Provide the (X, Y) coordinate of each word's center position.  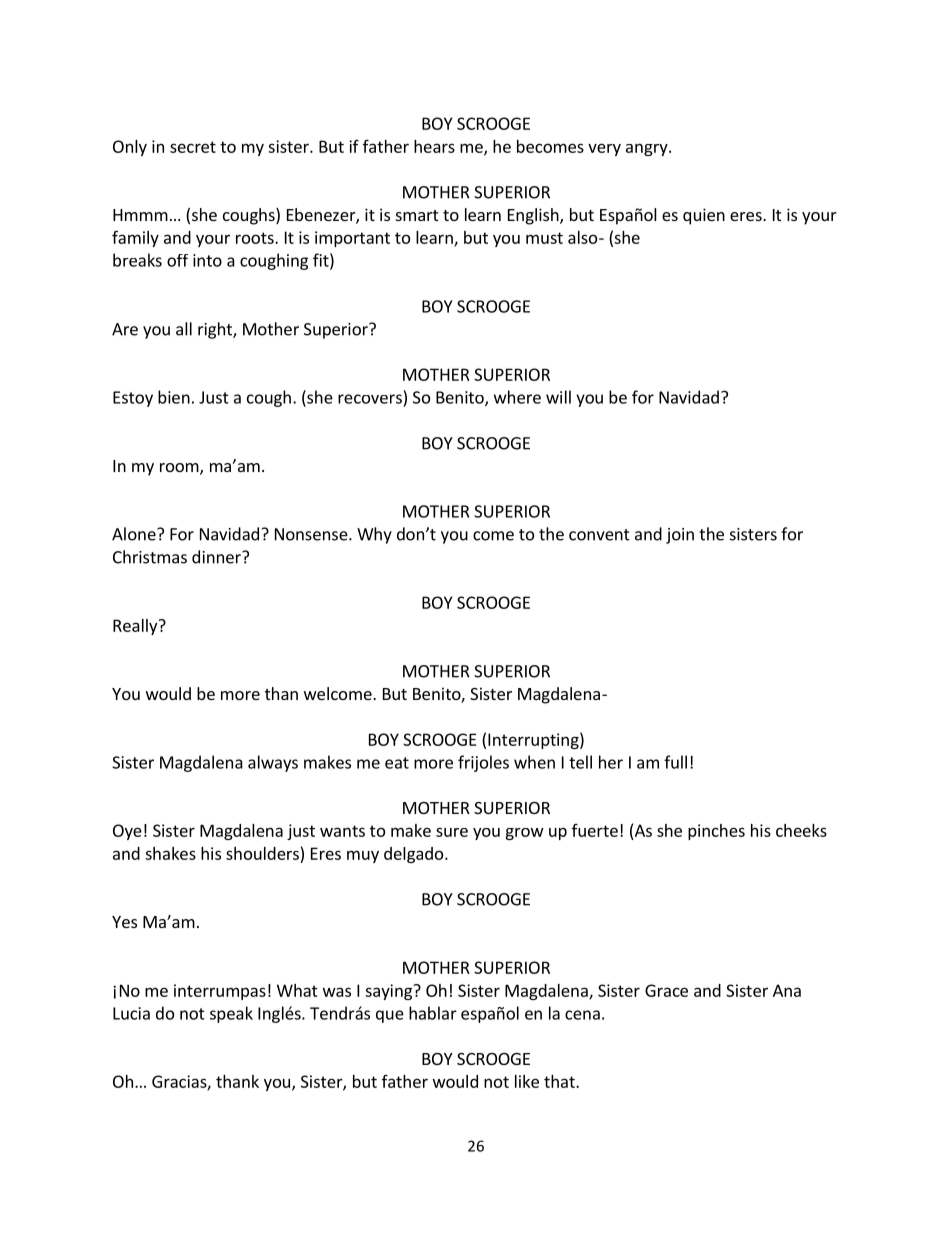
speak (231, 1014)
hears (434, 146)
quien (704, 216)
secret (193, 147)
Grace (666, 990)
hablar (433, 1013)
